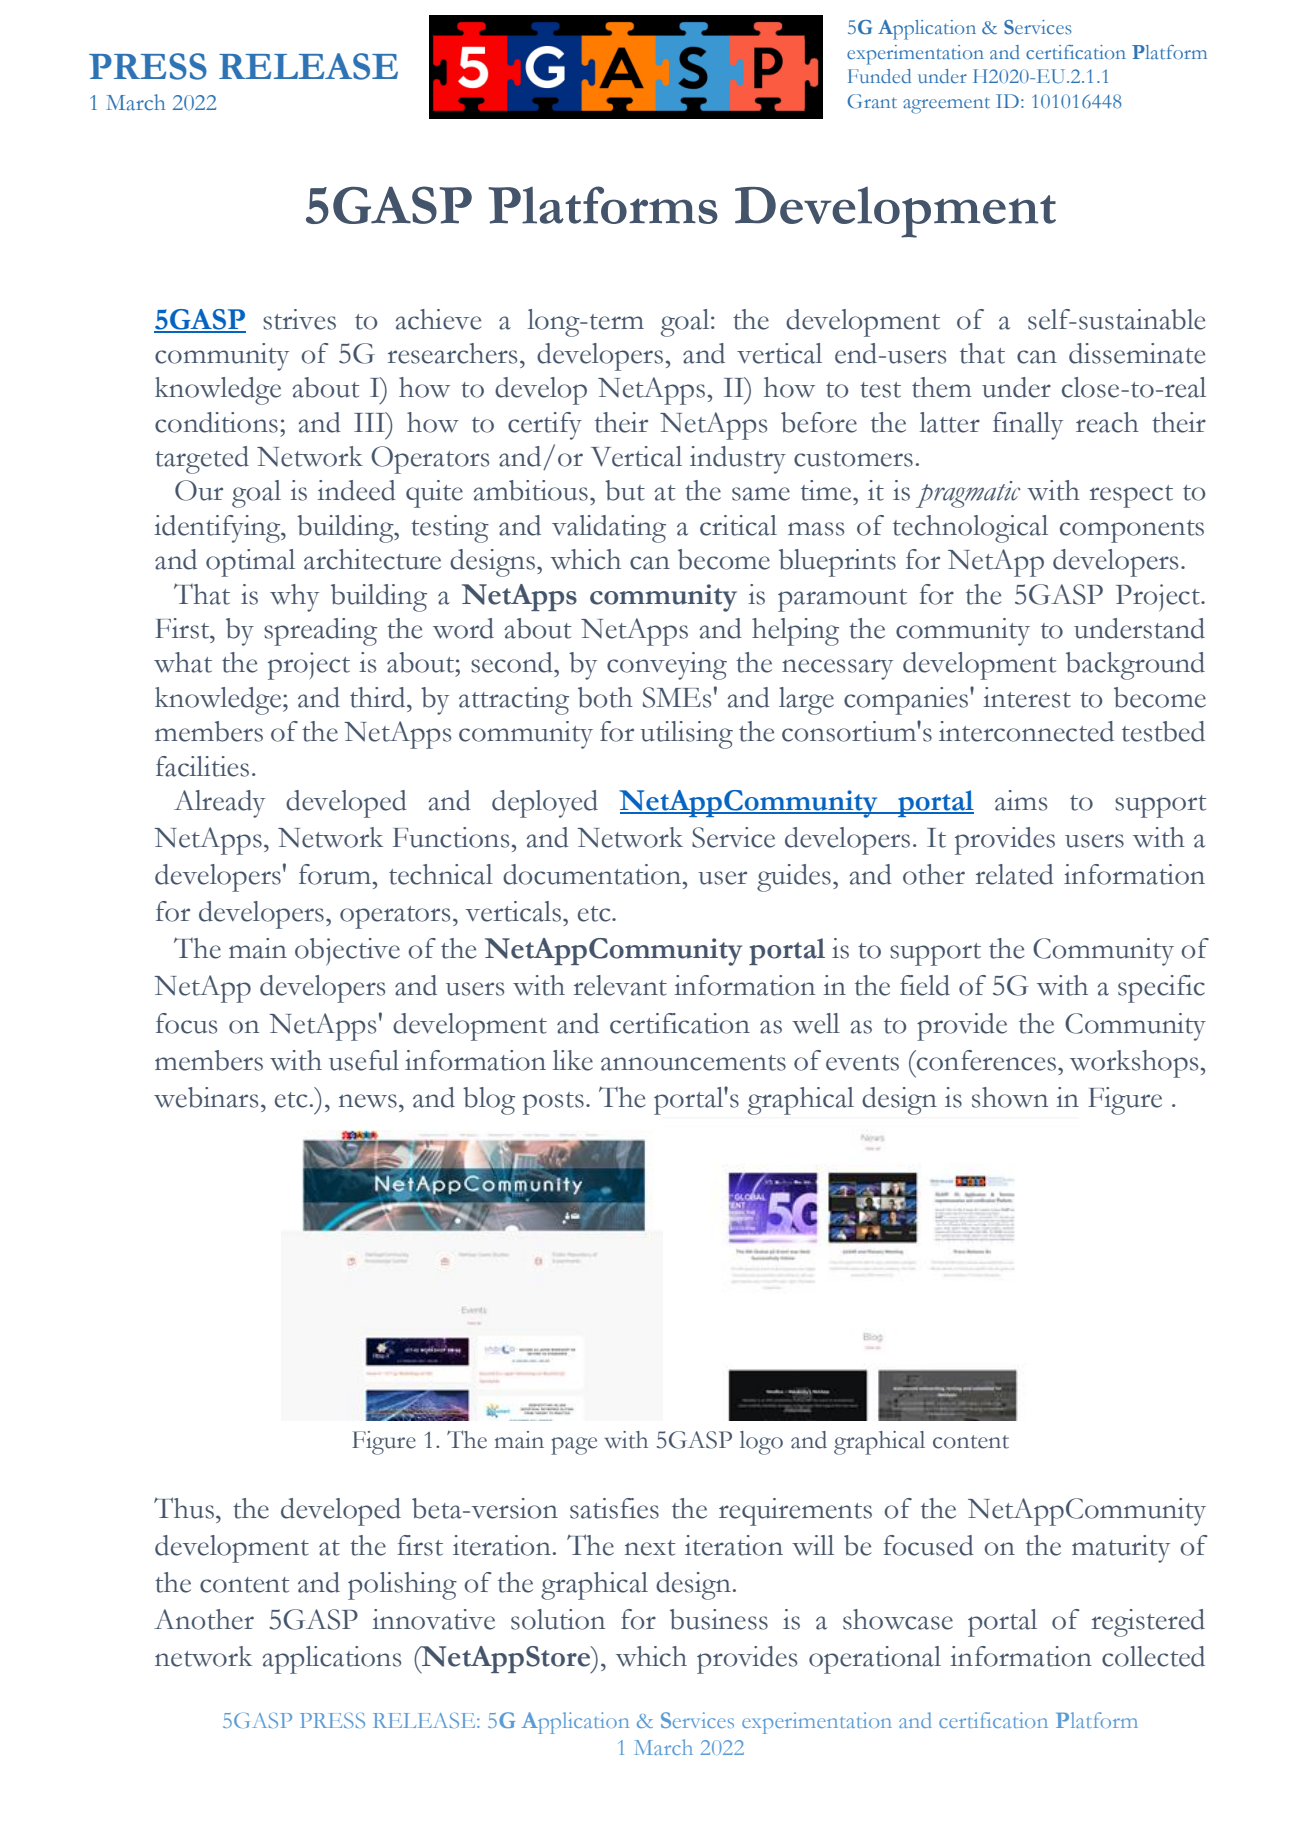 This screenshot has height=1838, width=1299. Describe the element at coordinates (968, 494) in the screenshot. I see `pragmatic` at that location.
